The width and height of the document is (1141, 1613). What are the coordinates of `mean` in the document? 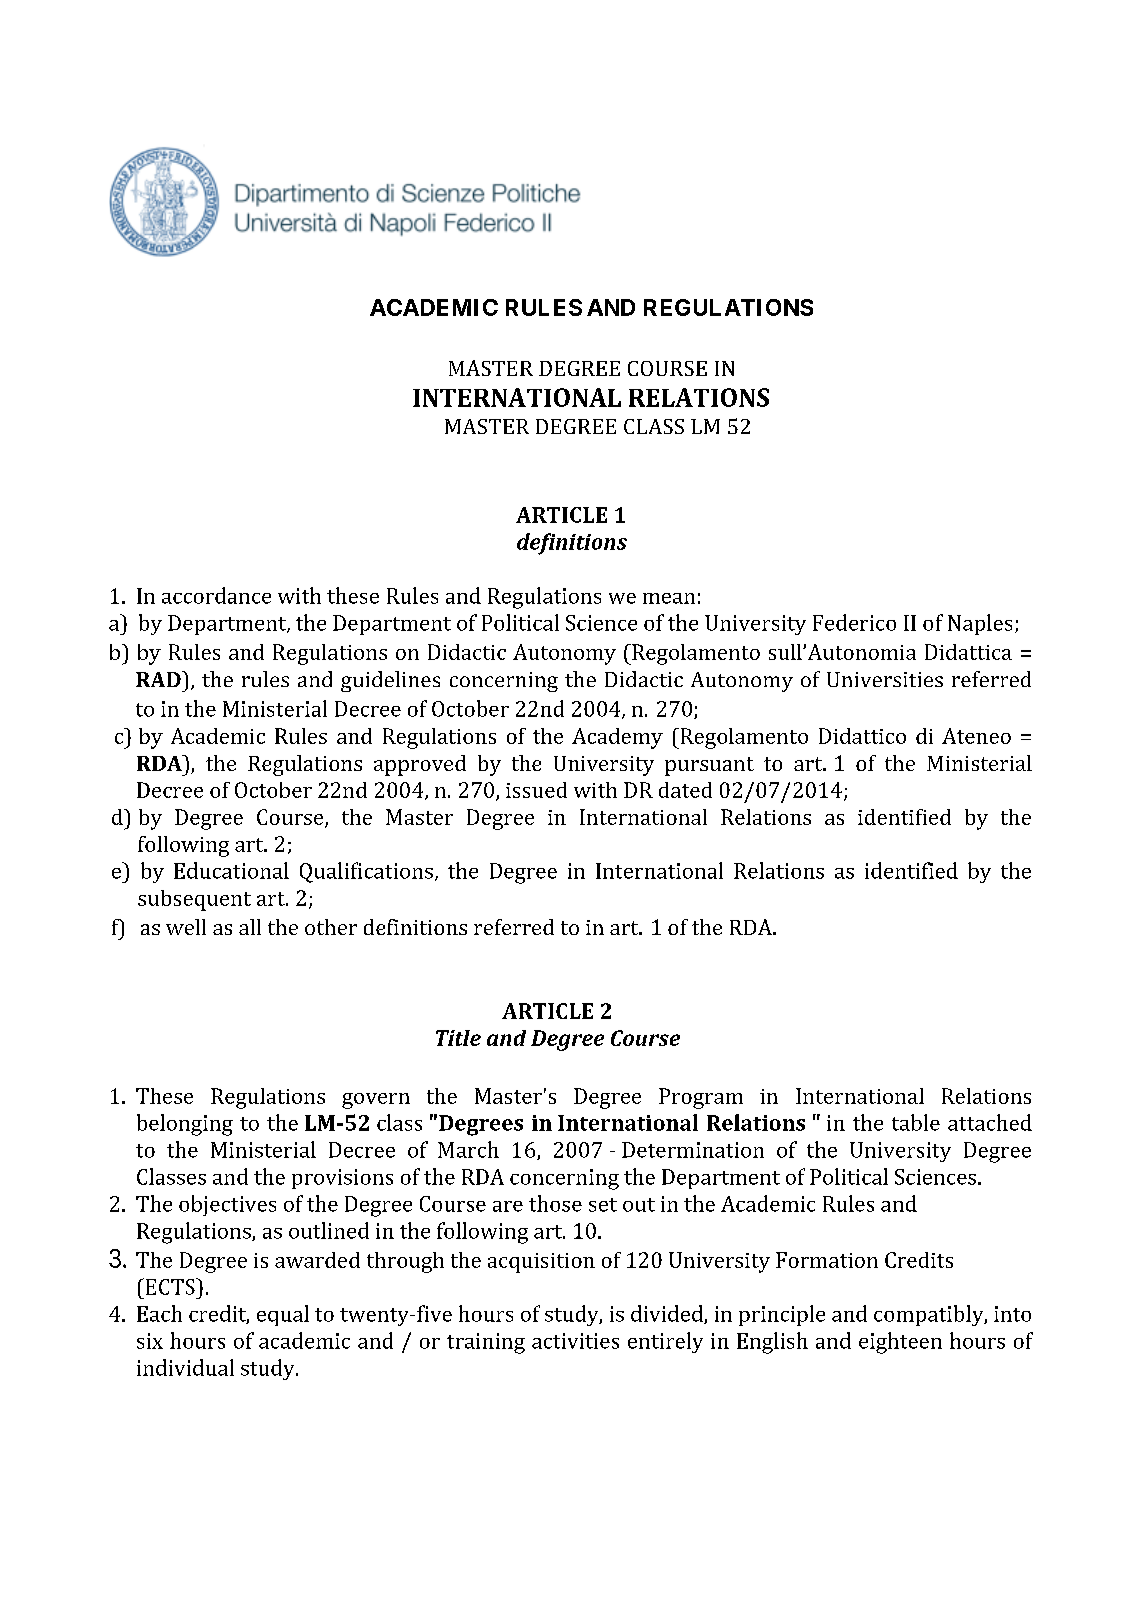 It's located at (669, 598).
